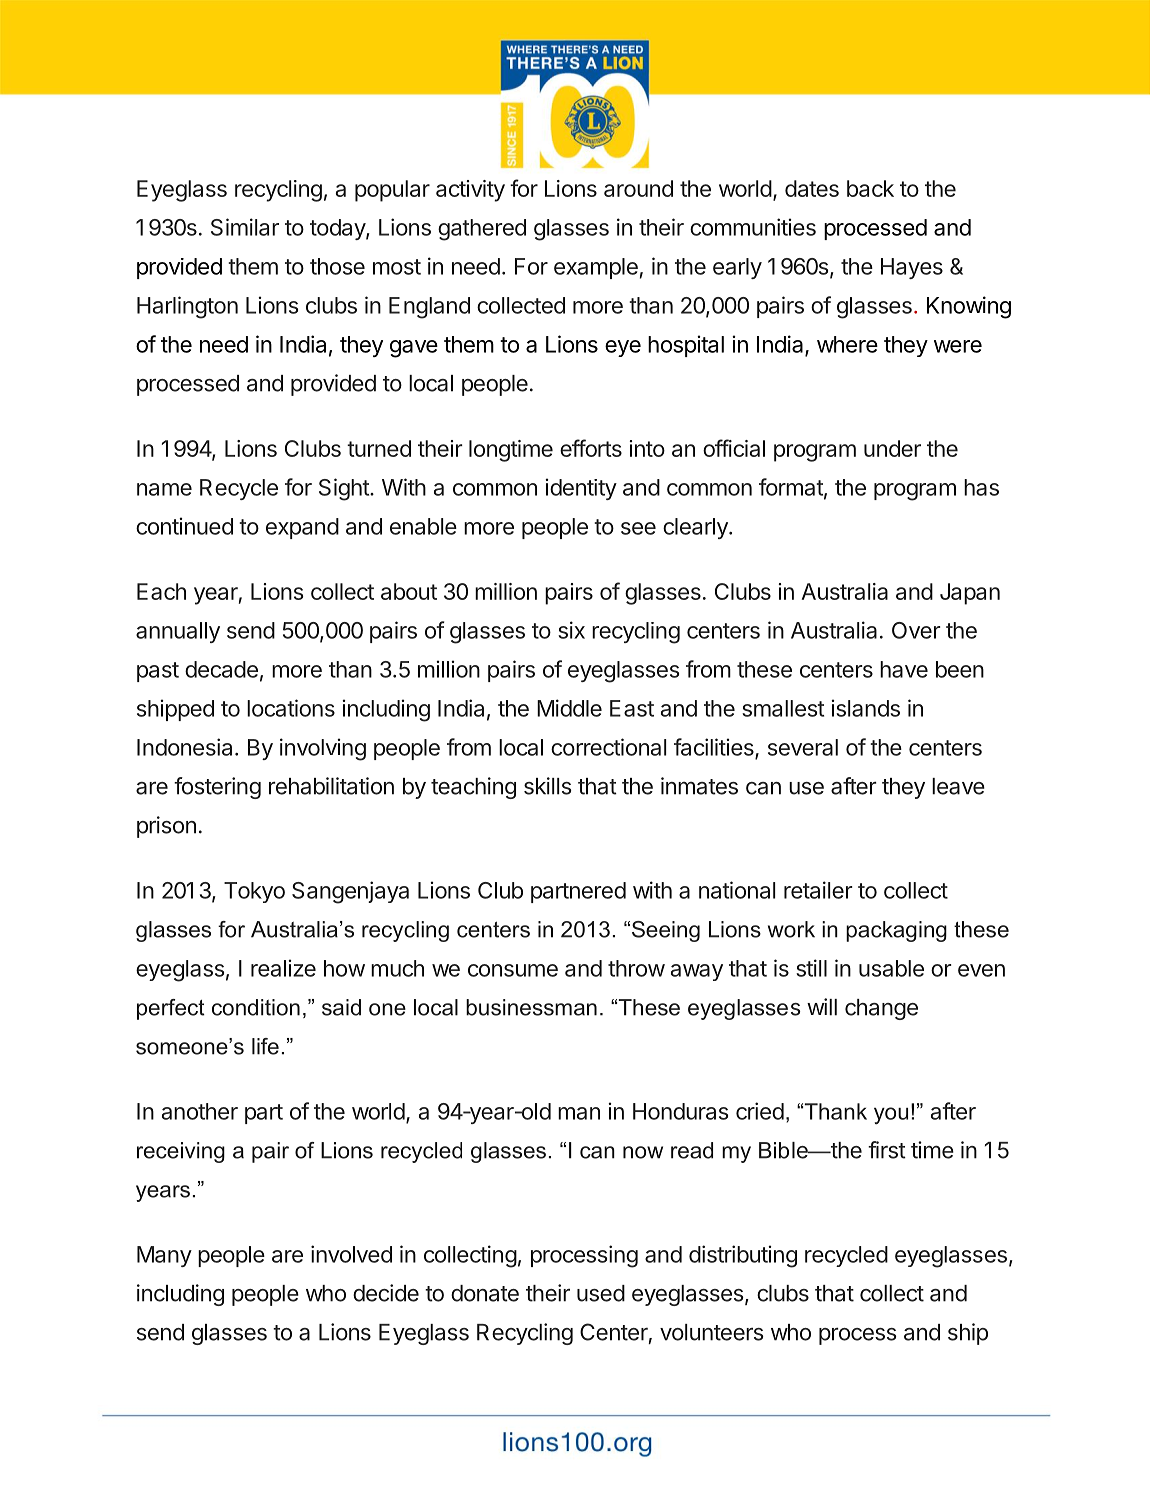 This screenshot has height=1489, width=1151. I want to click on expand, so click(302, 528).
